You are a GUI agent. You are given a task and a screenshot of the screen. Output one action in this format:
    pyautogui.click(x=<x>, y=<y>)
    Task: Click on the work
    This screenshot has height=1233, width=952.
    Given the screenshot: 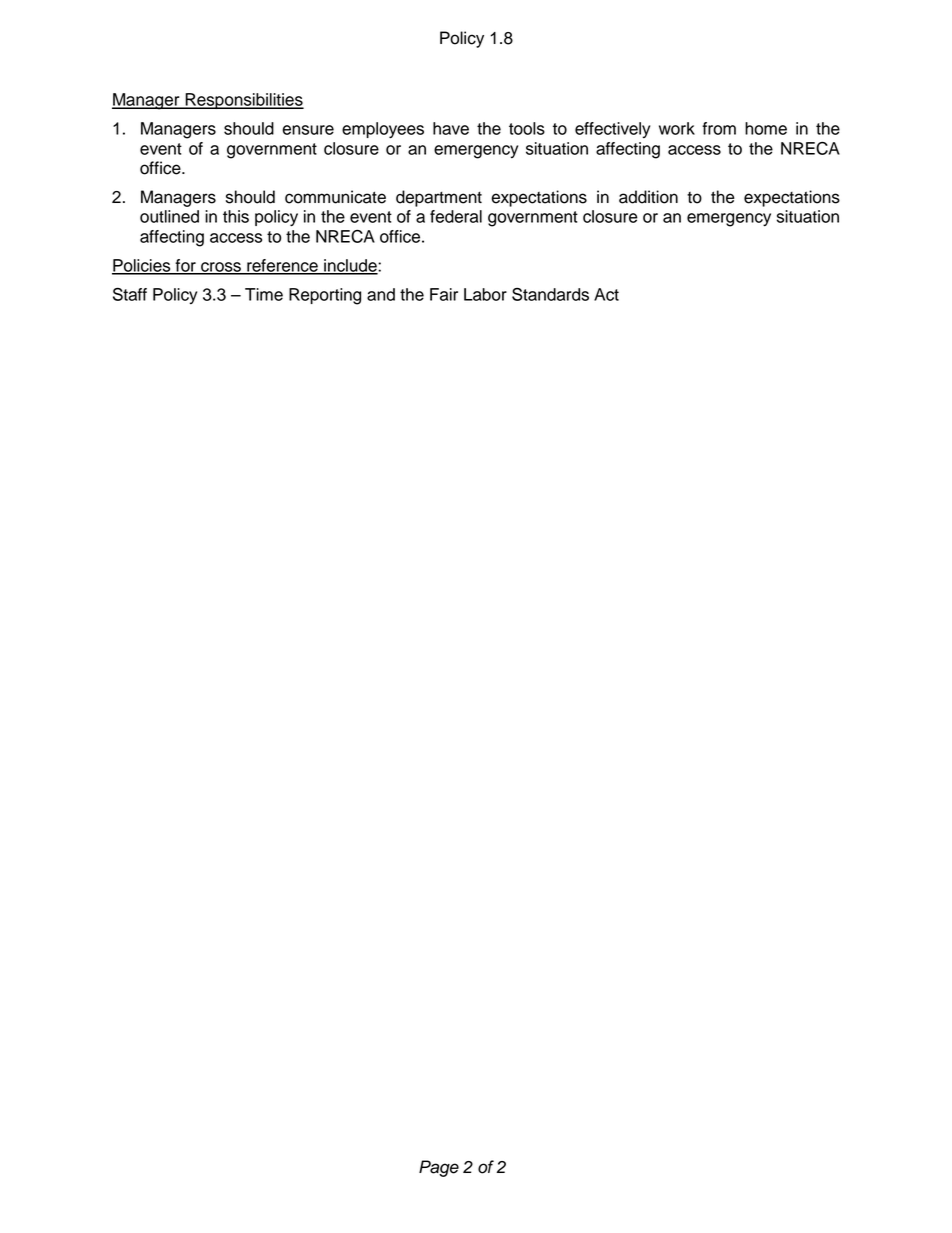 What is the action you would take?
    pyautogui.click(x=677, y=128)
